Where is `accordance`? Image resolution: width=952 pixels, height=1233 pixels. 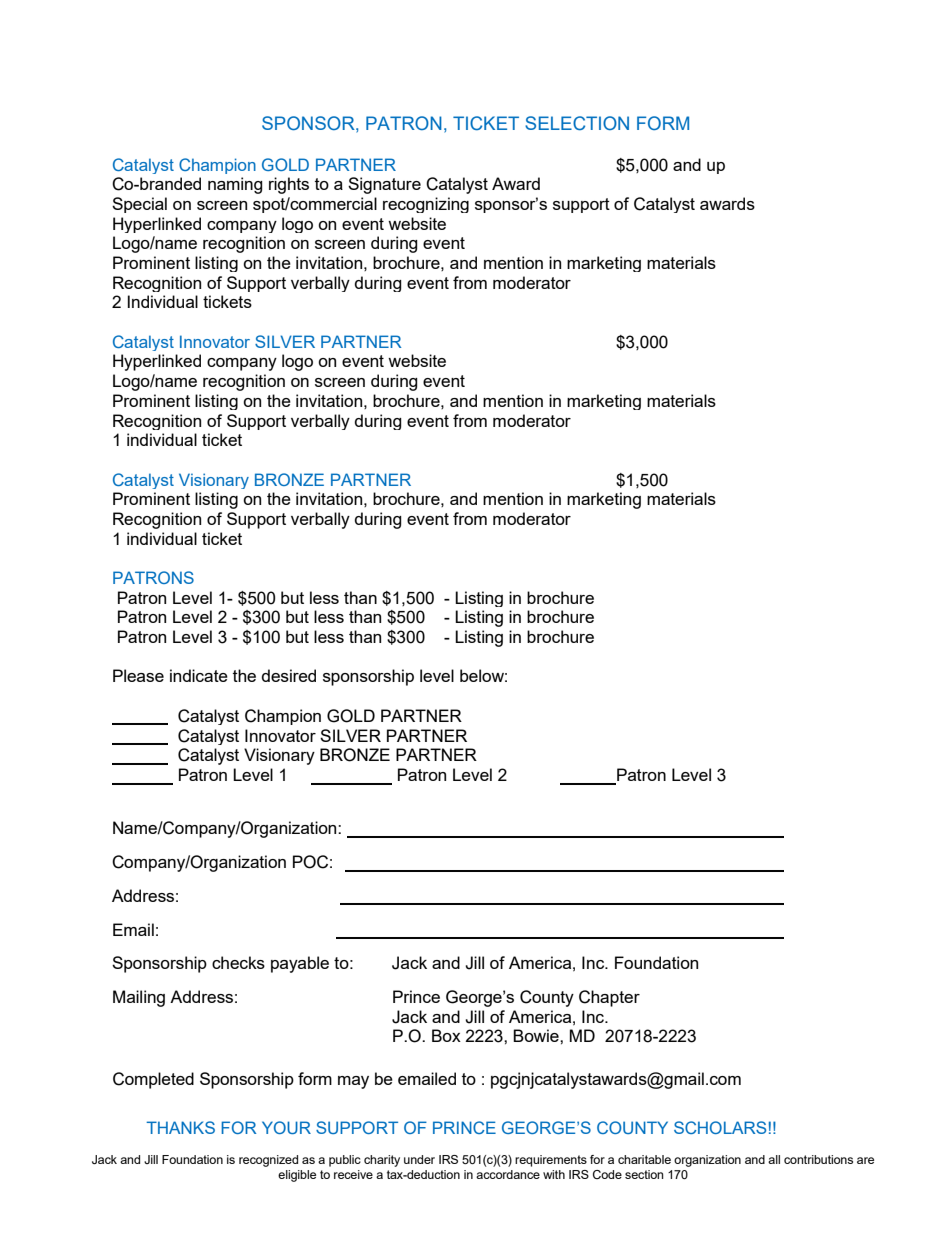 accordance is located at coordinates (508, 1174).
